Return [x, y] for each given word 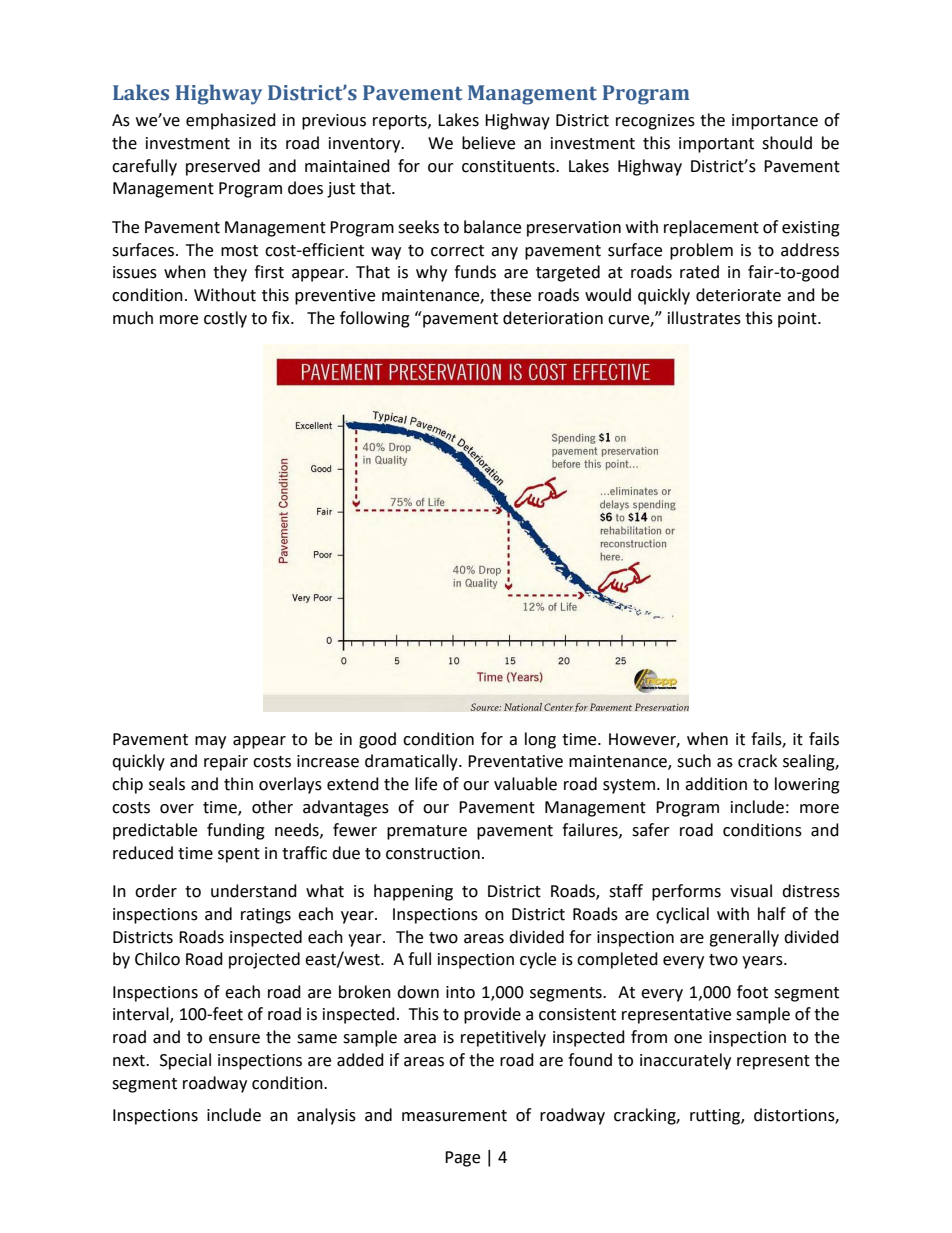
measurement [454, 1116]
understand [254, 891]
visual [751, 891]
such [694, 761]
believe [488, 143]
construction [433, 853]
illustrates [704, 318]
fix [282, 317]
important [716, 145]
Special [185, 1061]
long [540, 740]
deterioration [553, 318]
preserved [223, 167]
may [210, 742]
